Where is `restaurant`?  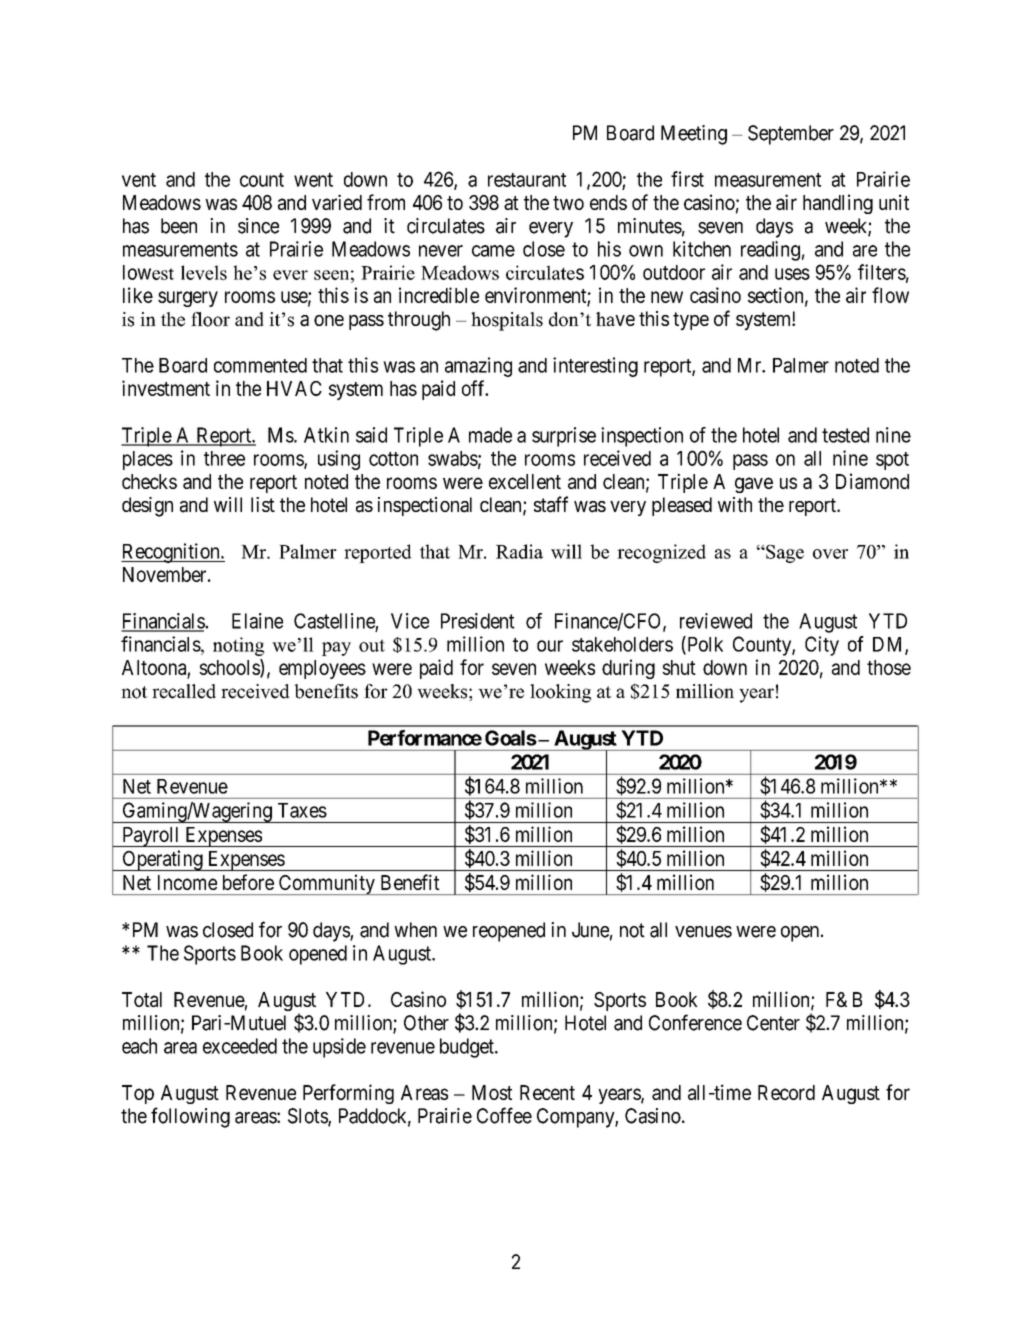 restaurant is located at coordinates (527, 180).
